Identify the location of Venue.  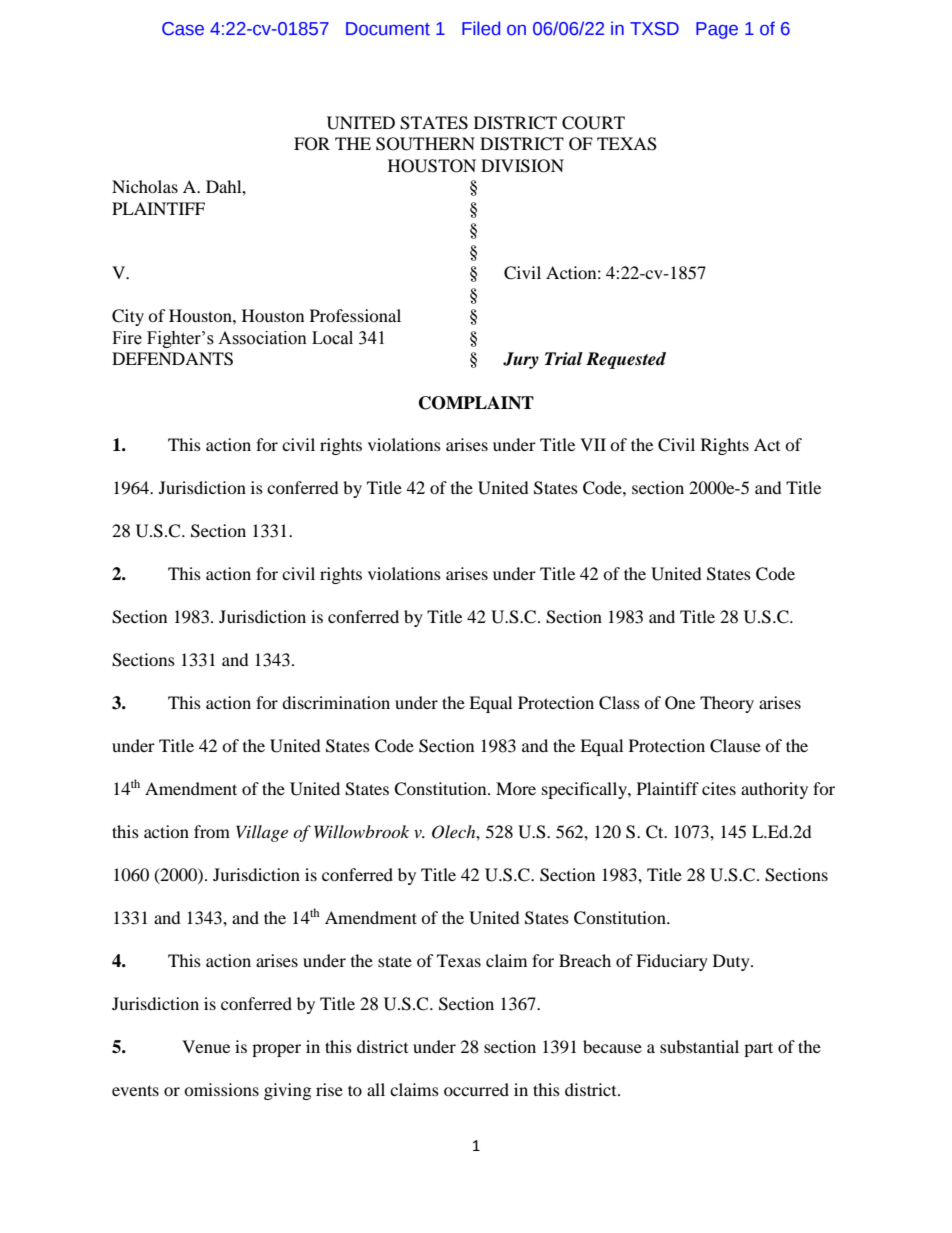
(206, 1046).
